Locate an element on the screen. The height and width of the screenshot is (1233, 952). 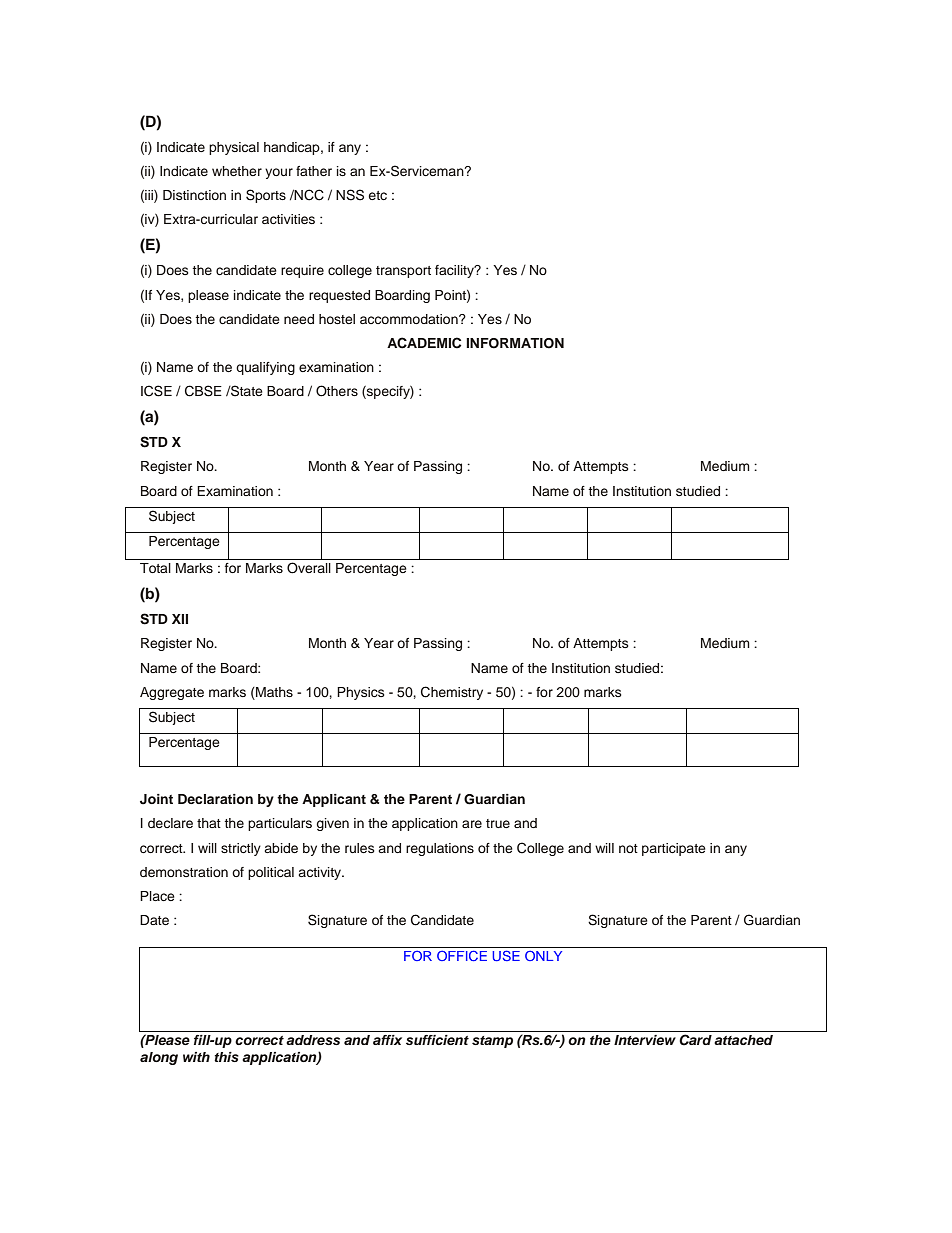
qualifying is located at coordinates (265, 368).
